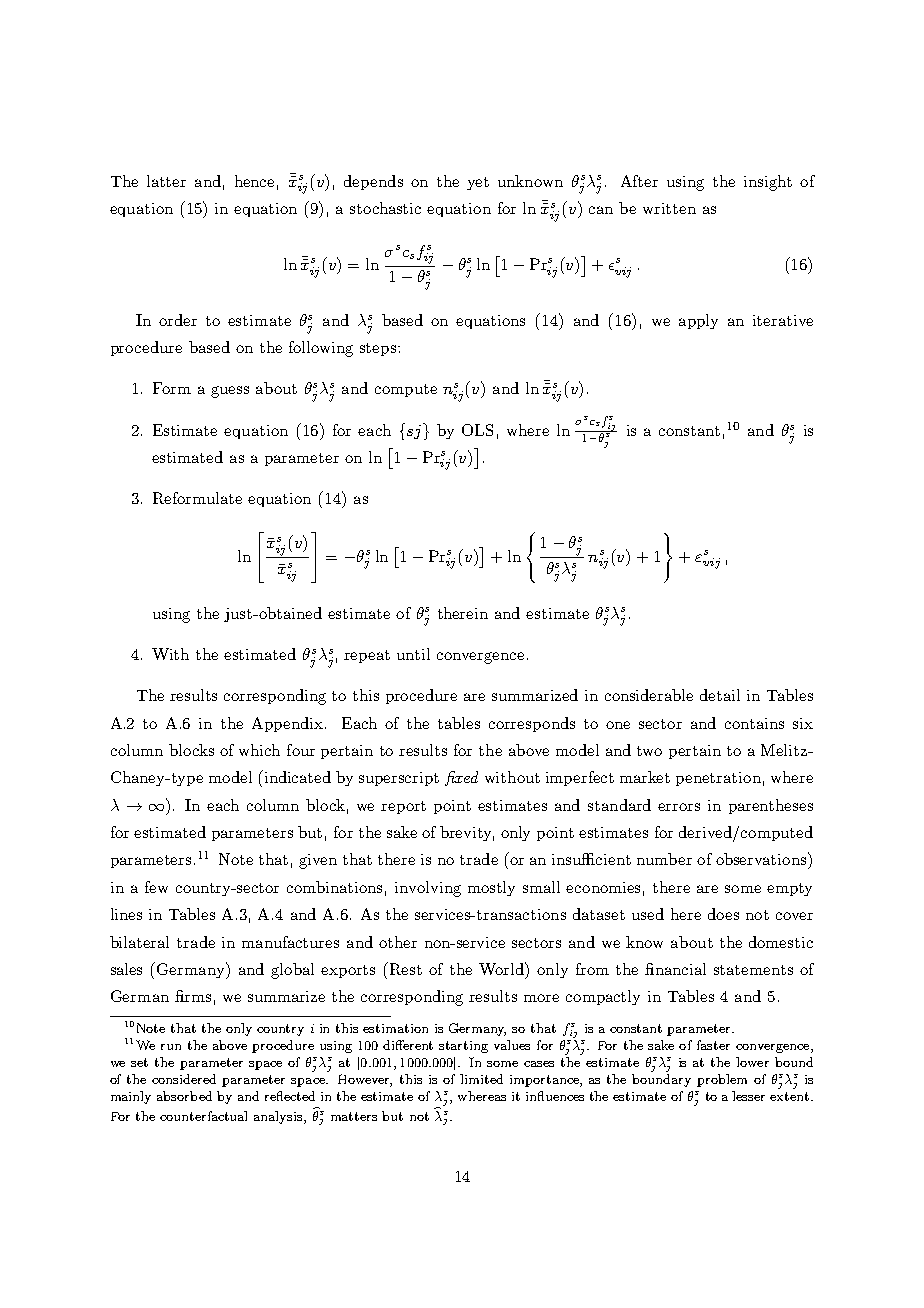  Describe the element at coordinates (413, 654) in the screenshot. I see `until` at that location.
